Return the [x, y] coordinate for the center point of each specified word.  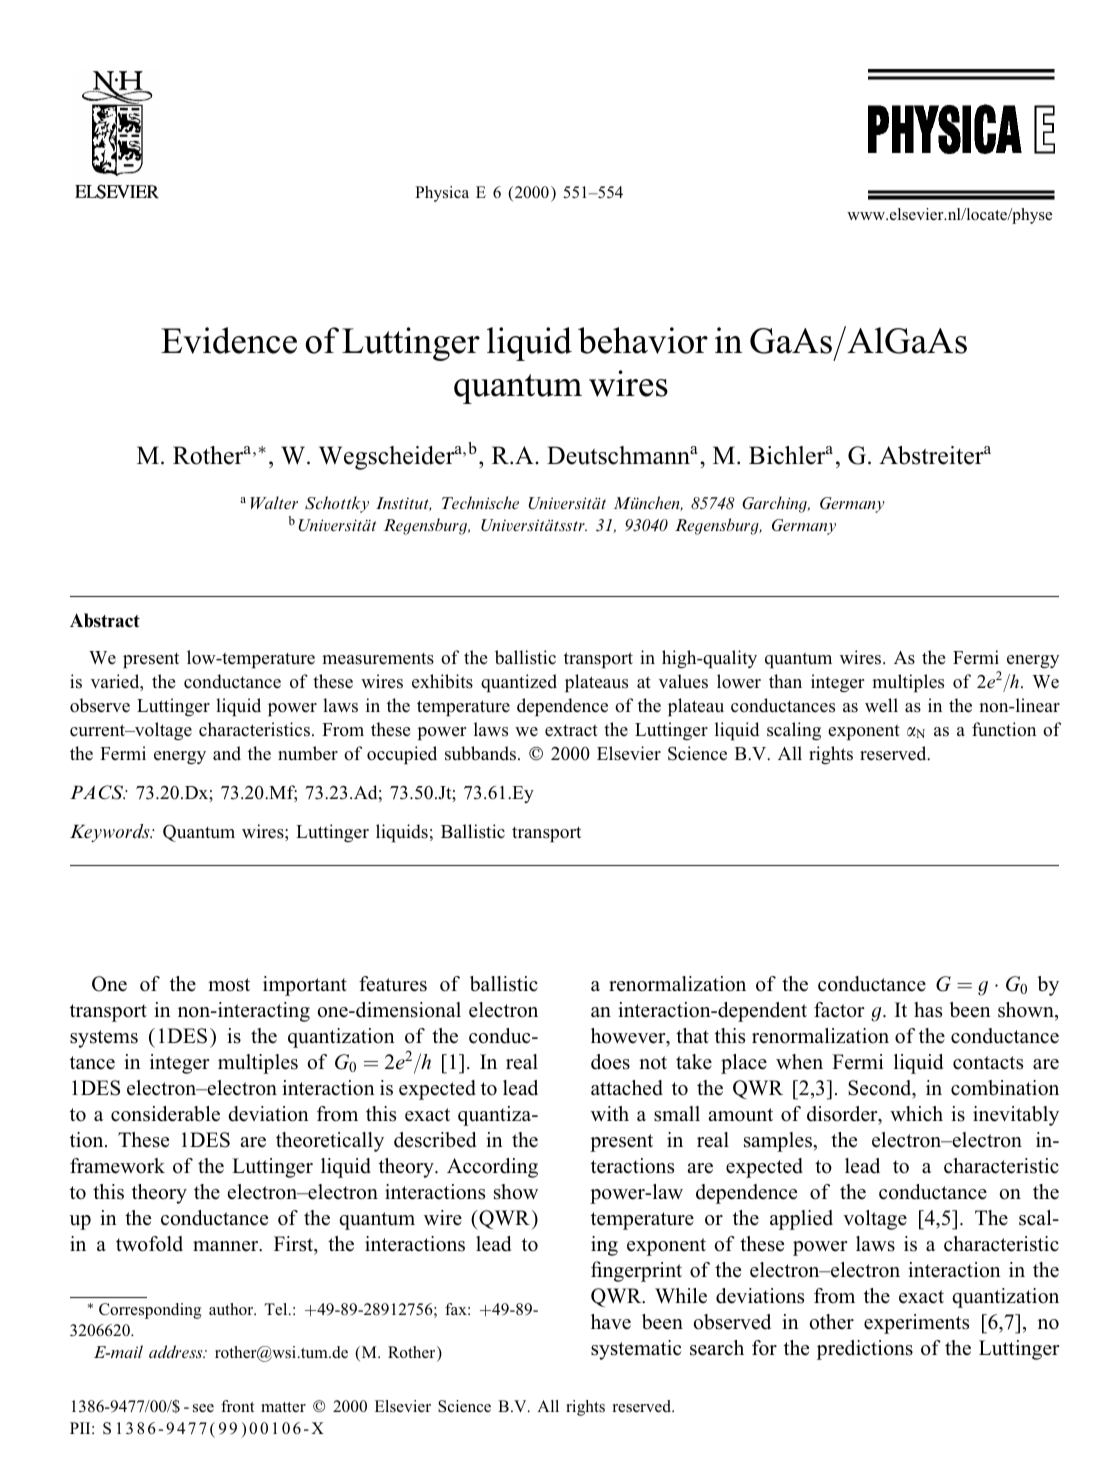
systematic [636, 1350]
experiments [916, 1324]
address [177, 1351]
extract [571, 730]
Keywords [111, 833]
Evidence [229, 340]
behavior [643, 340]
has [928, 1010]
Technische [480, 502]
